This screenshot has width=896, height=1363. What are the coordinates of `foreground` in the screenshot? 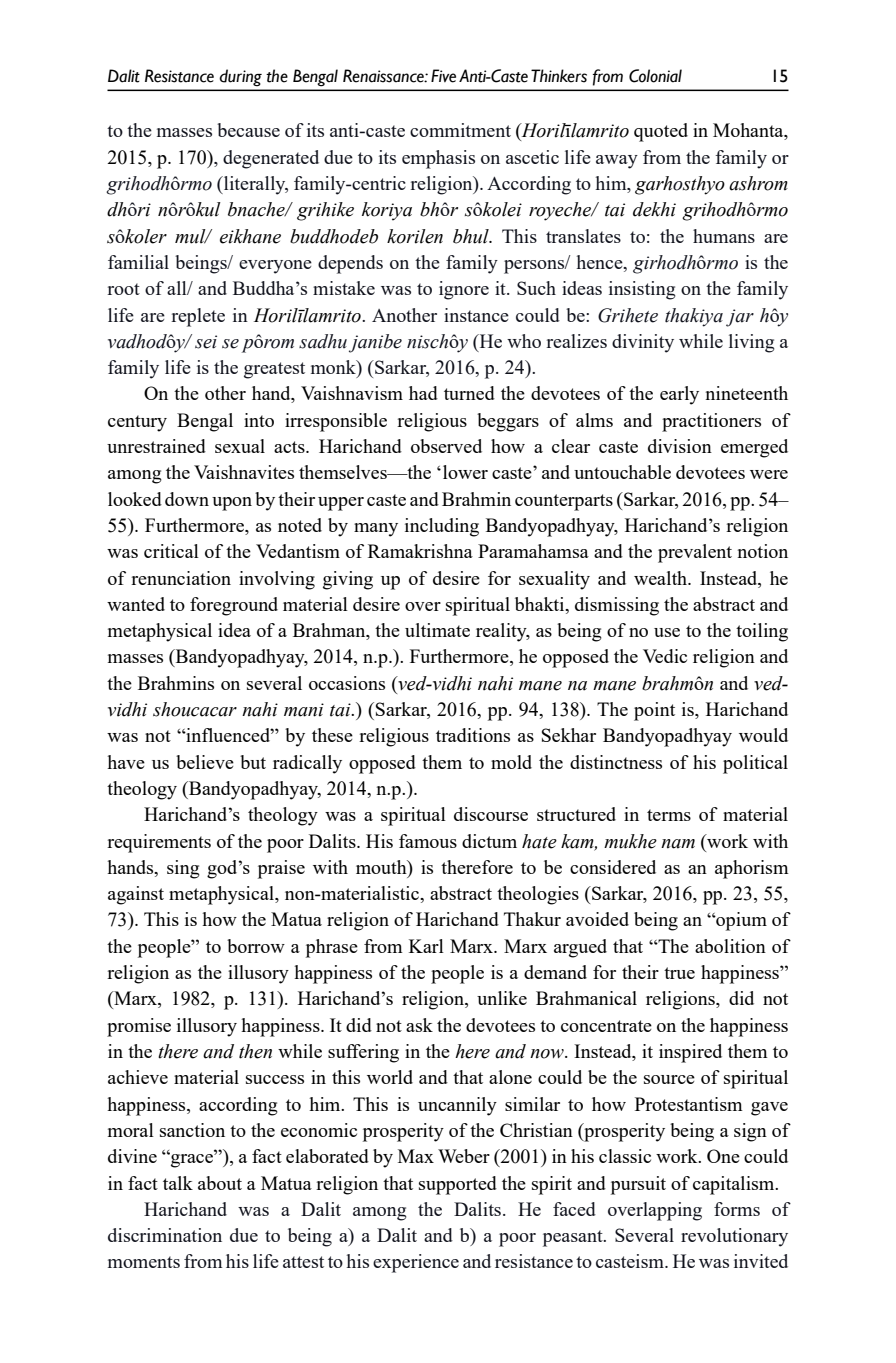 It's located at (234, 606).
